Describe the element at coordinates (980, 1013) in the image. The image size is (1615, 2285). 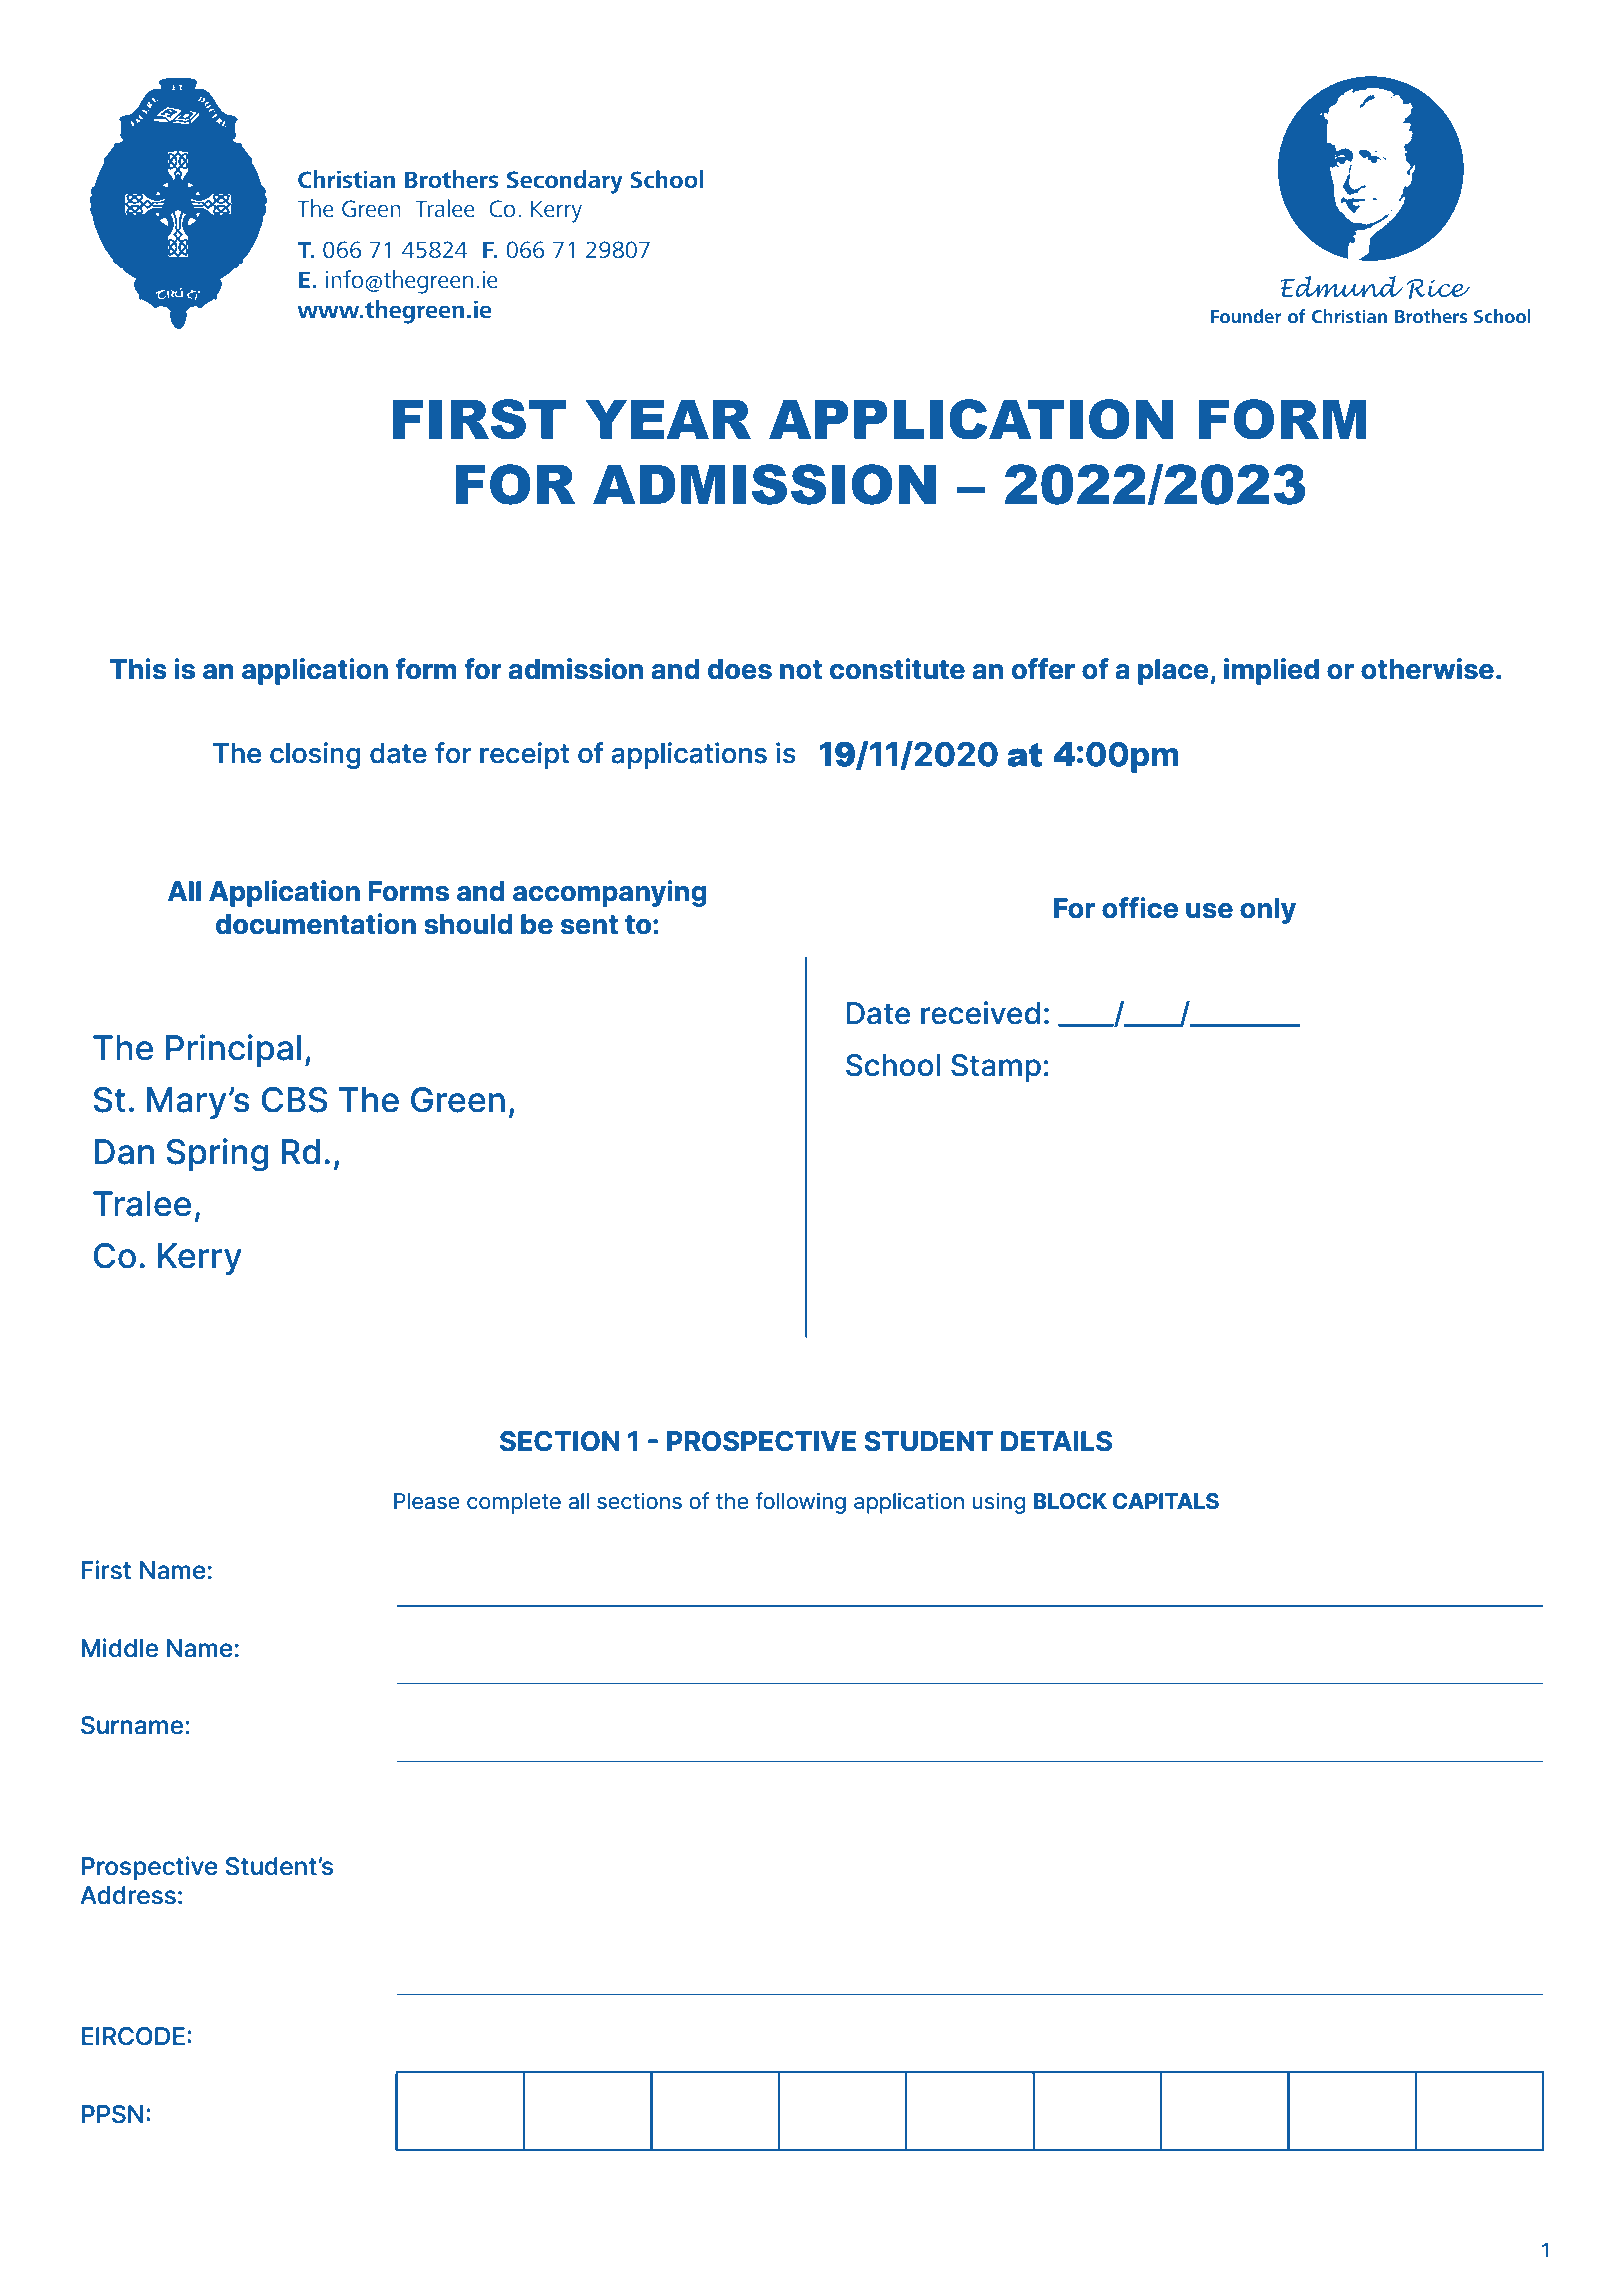
I see `received` at that location.
